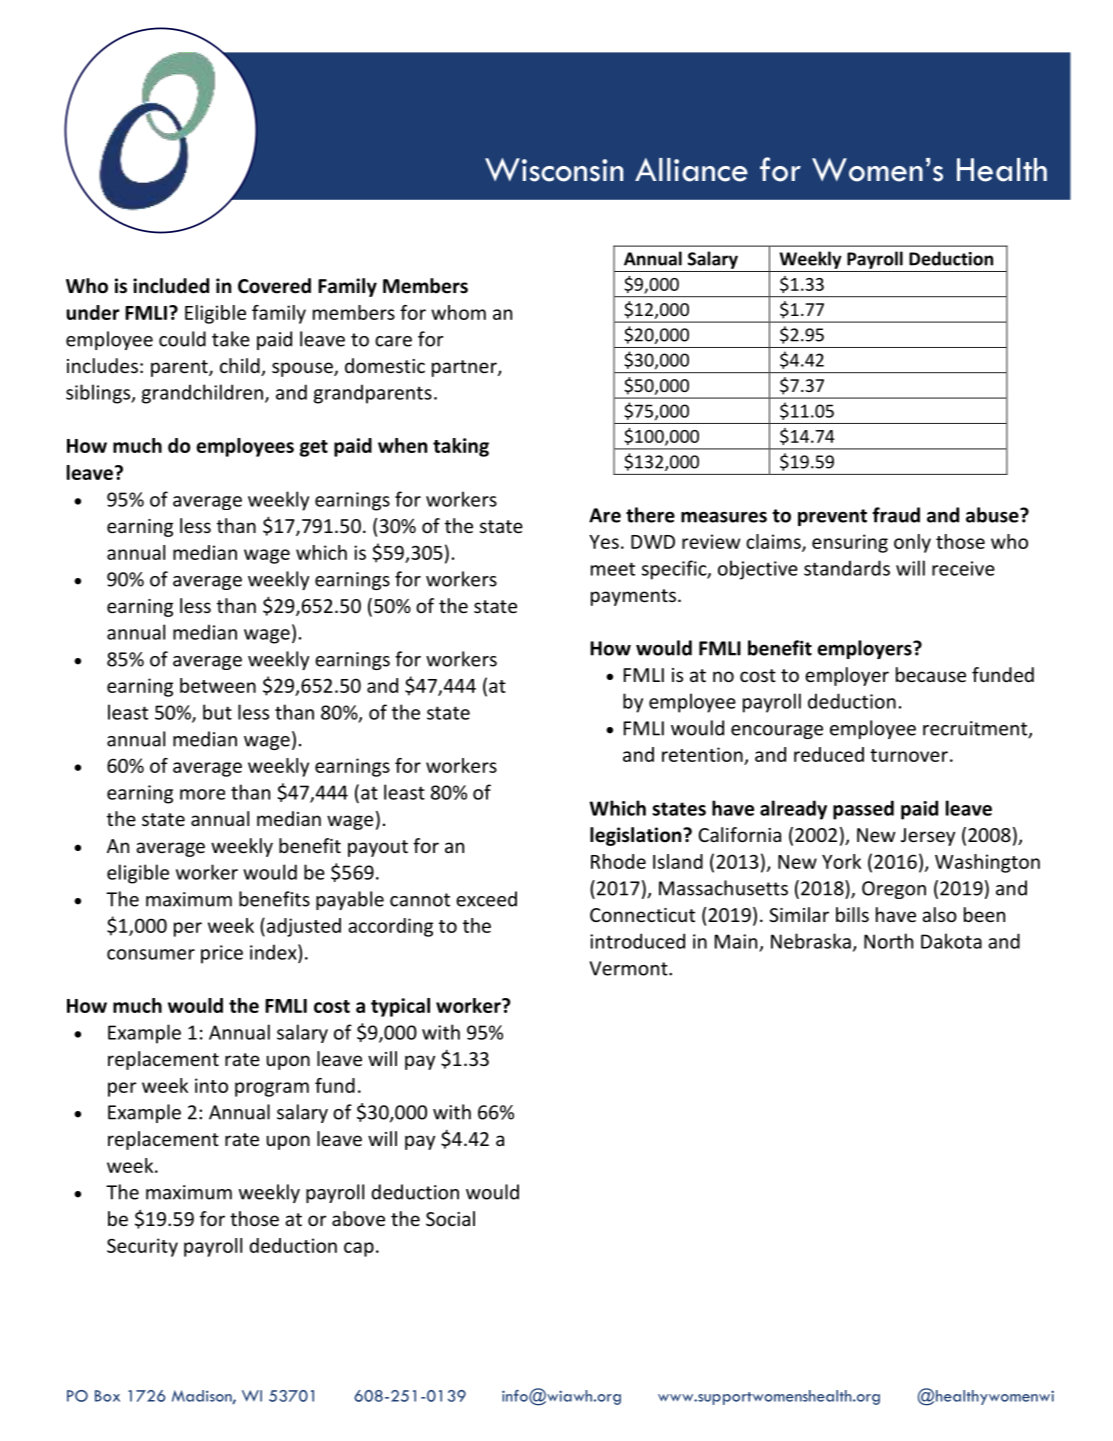  What do you see at coordinates (888, 941) in the document?
I see `North` at bounding box center [888, 941].
